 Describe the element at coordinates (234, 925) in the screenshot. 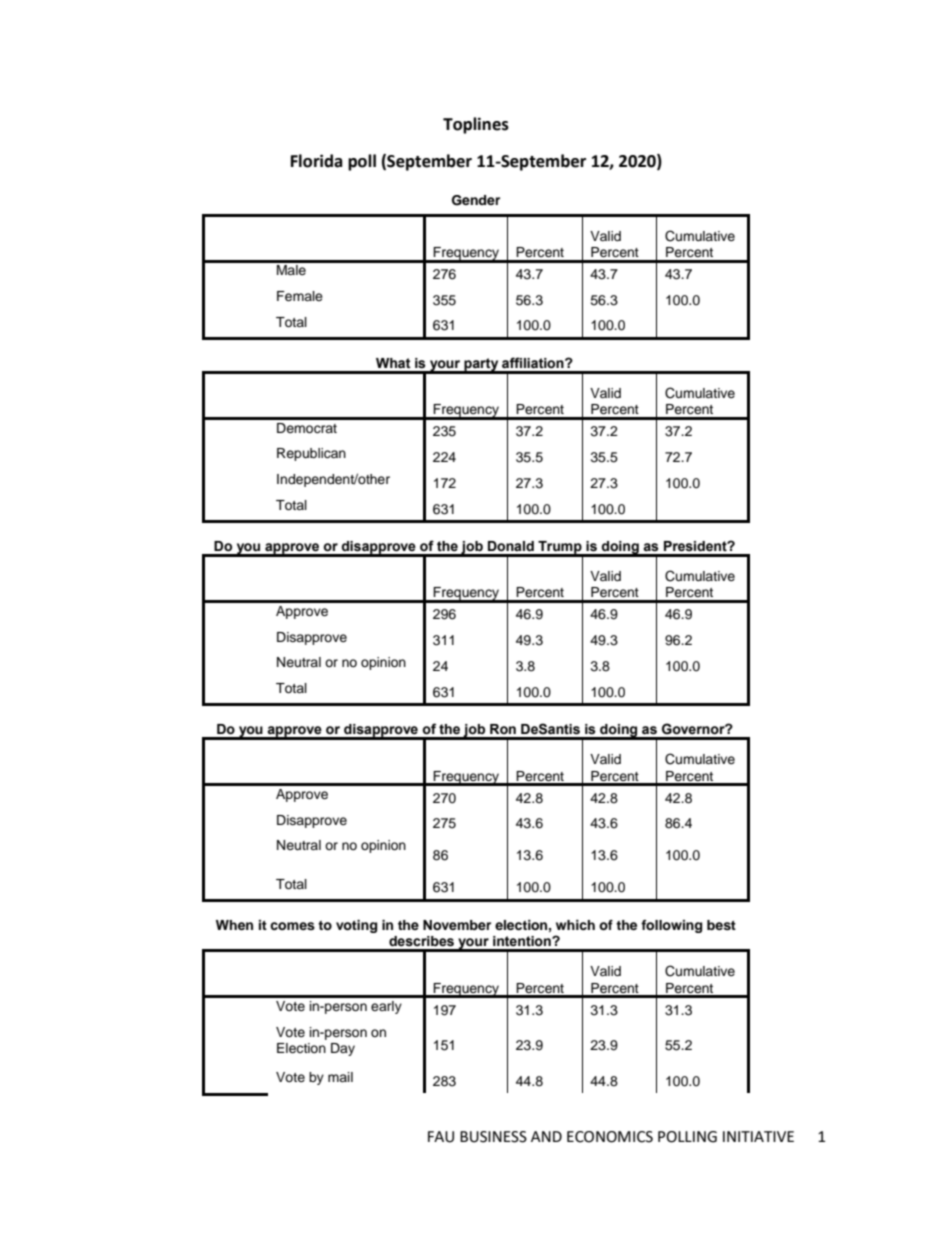

I see `When` at that location.
